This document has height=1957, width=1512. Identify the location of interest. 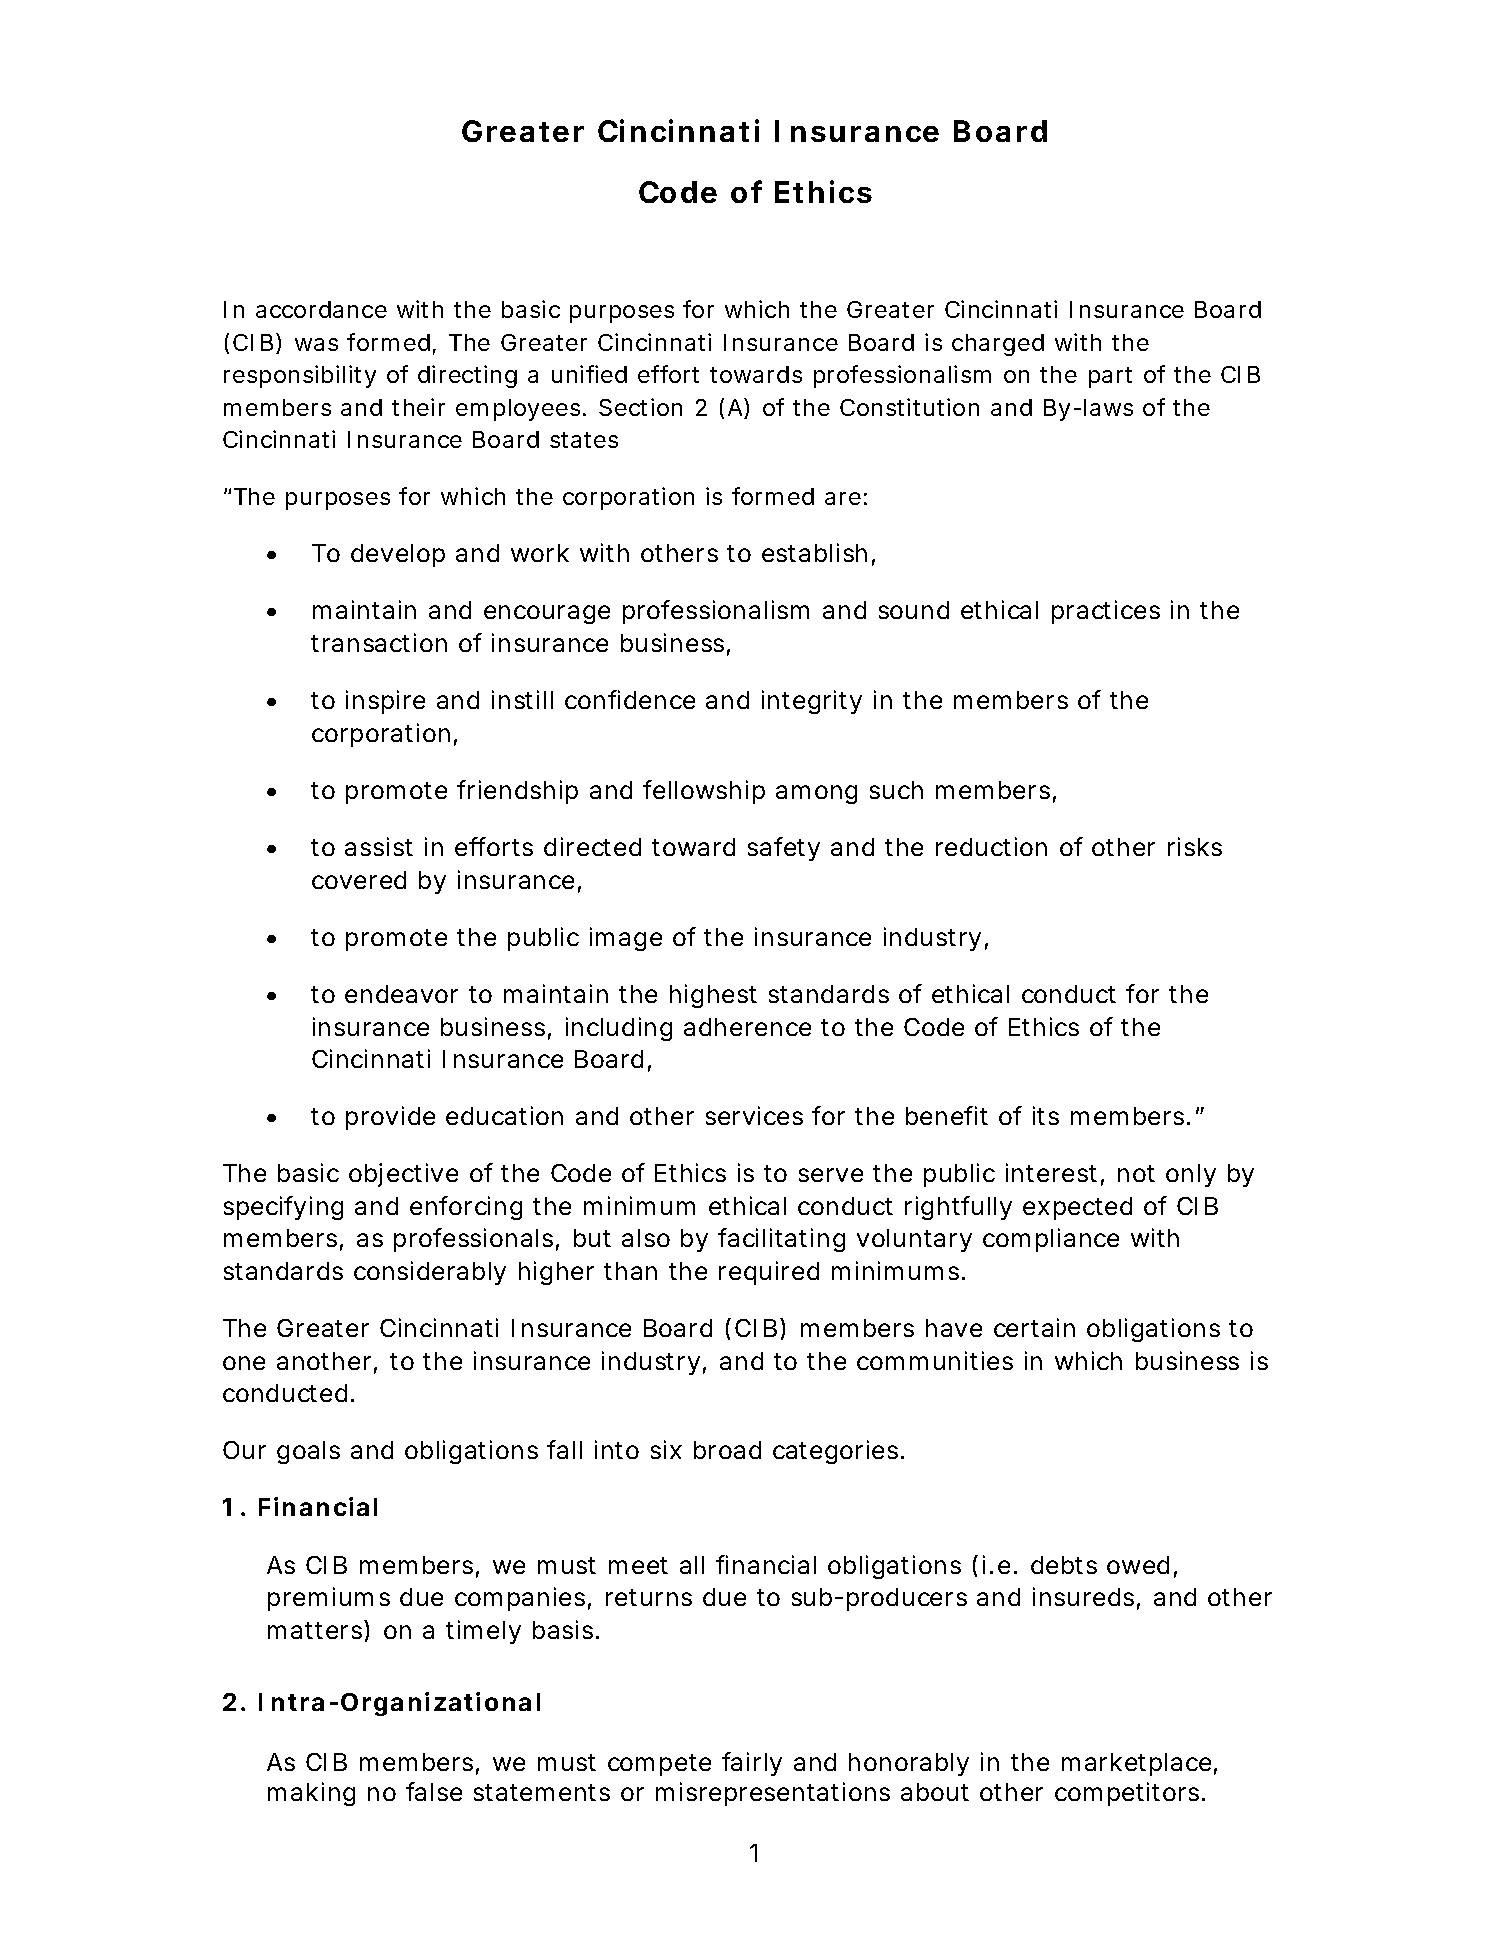
(1051, 1172).
